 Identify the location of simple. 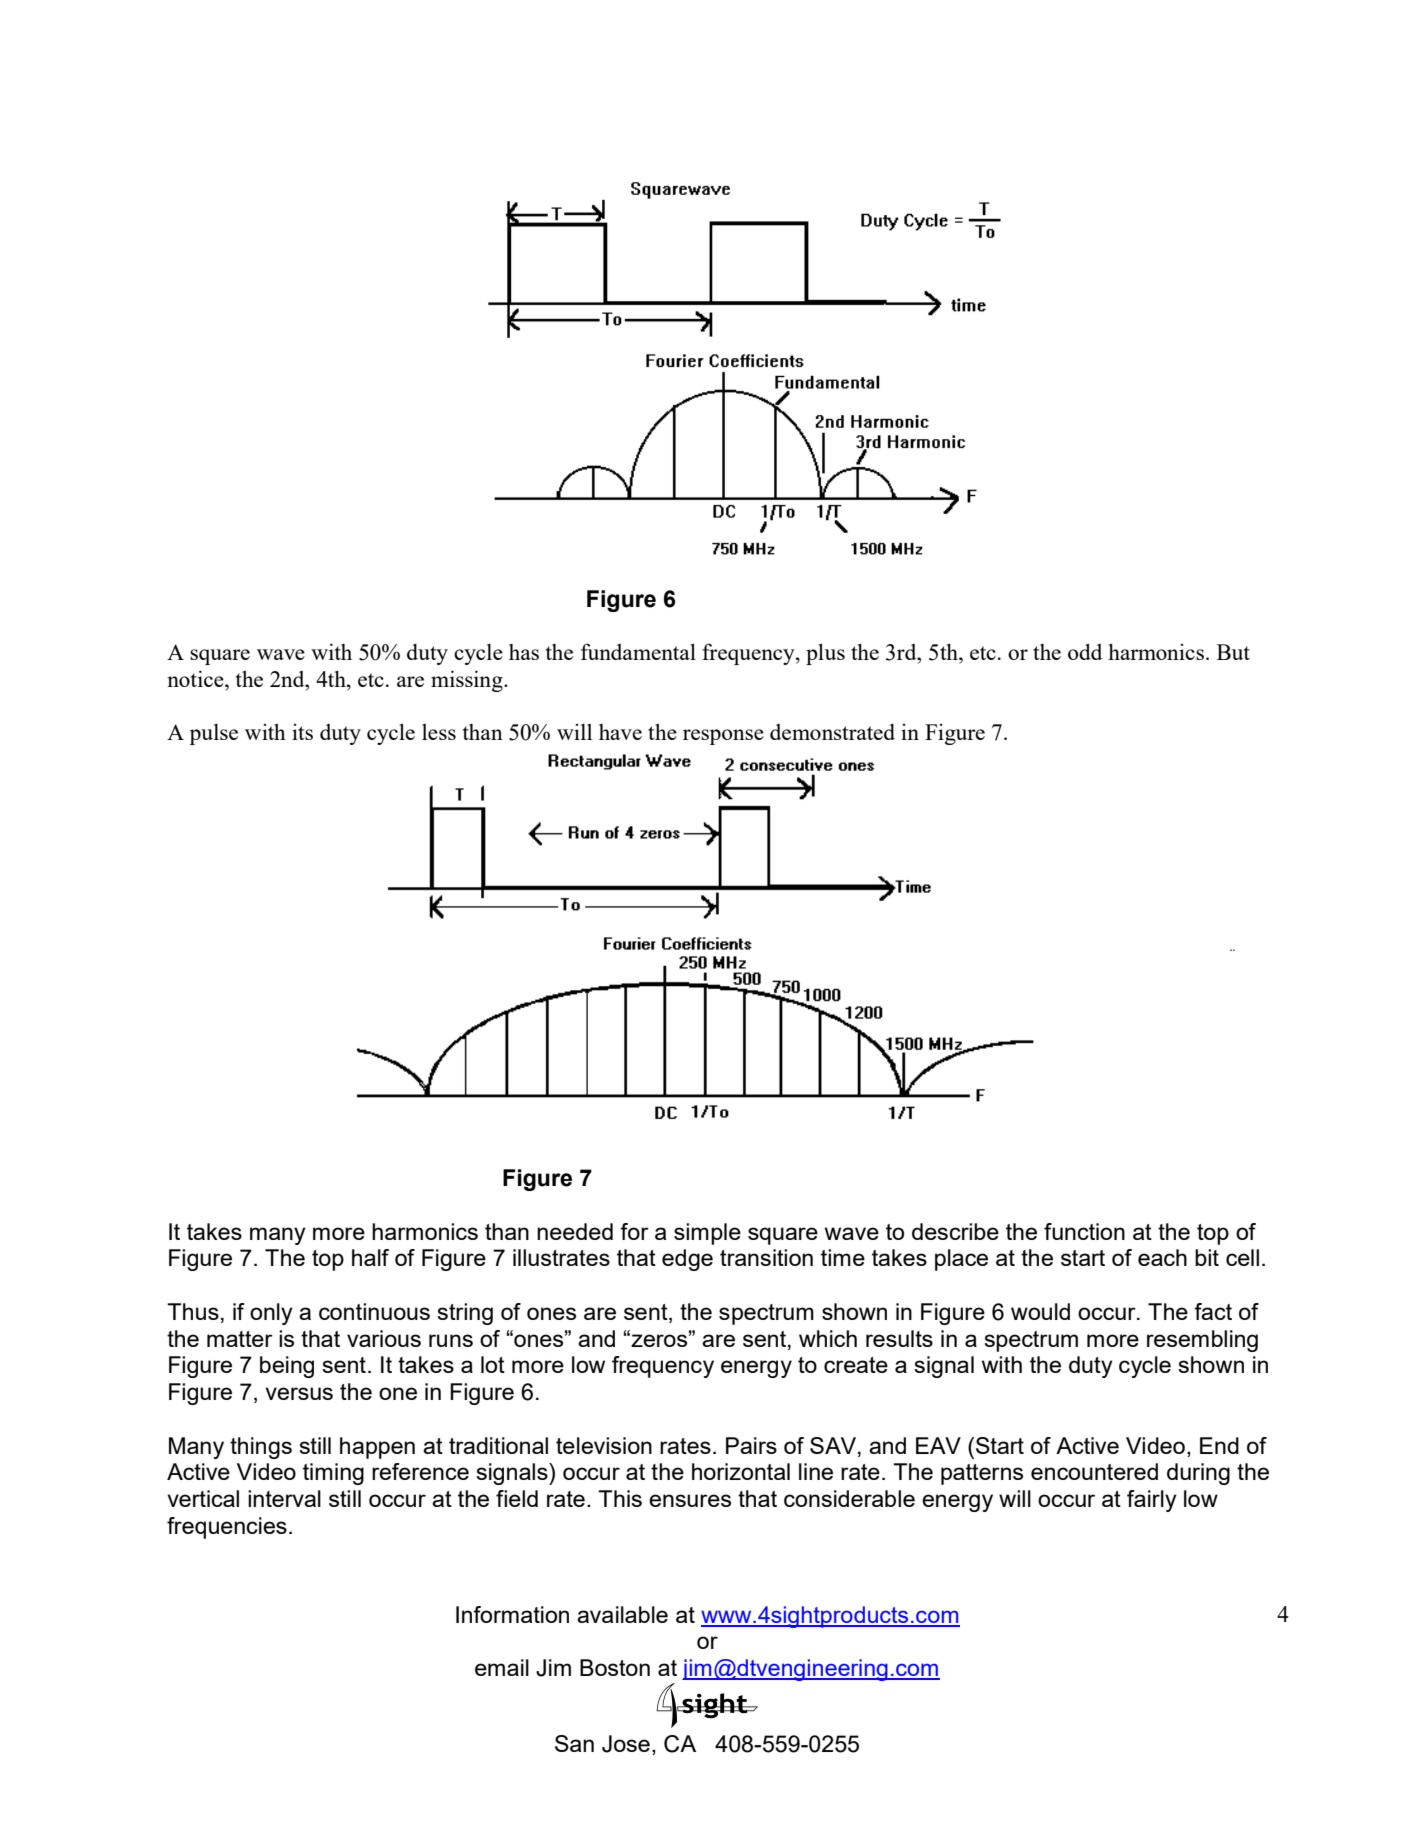
(707, 1234).
